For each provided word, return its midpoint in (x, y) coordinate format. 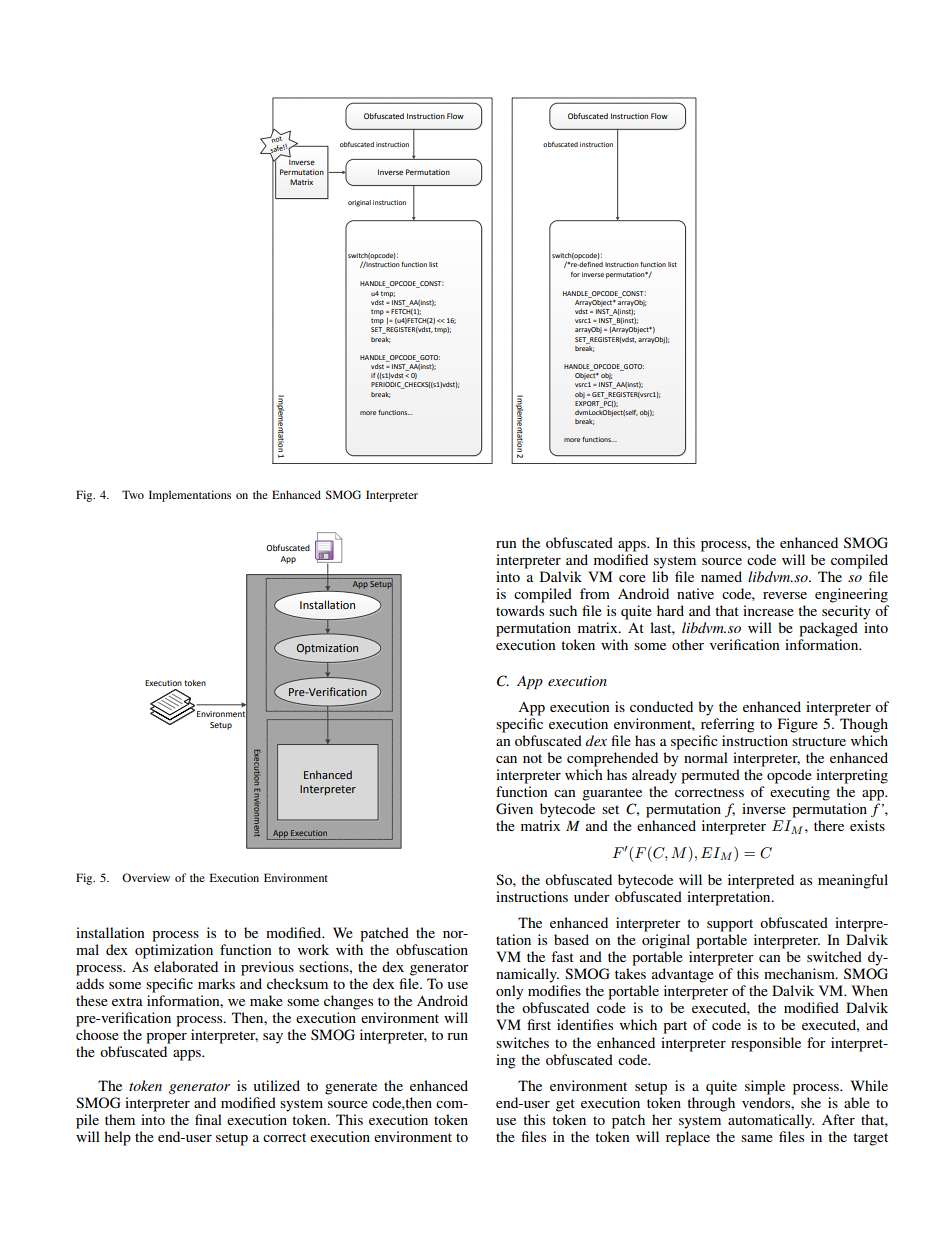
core (632, 578)
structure (819, 741)
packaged (828, 629)
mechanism (800, 973)
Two (133, 494)
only (509, 992)
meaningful (853, 881)
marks (216, 983)
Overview (146, 877)
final (208, 1119)
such (563, 610)
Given (514, 809)
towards (520, 610)
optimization (174, 951)
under (592, 896)
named (721, 576)
